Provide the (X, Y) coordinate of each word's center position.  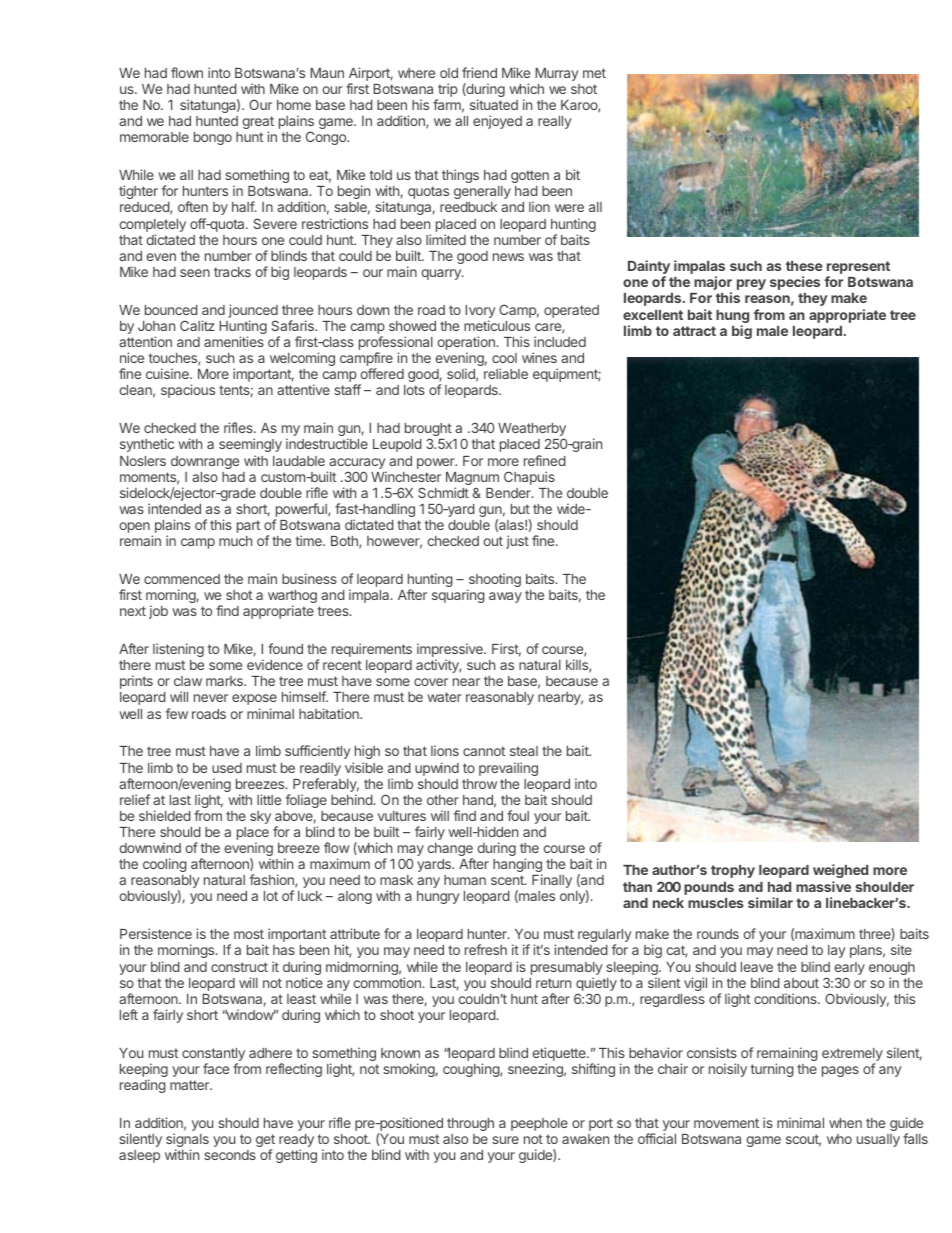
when (845, 1123)
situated (494, 104)
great (258, 124)
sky (260, 817)
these (804, 266)
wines (539, 357)
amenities (234, 341)
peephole (539, 1124)
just (517, 542)
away (505, 597)
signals (187, 1141)
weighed (840, 871)
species (795, 283)
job (158, 612)
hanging (517, 866)
